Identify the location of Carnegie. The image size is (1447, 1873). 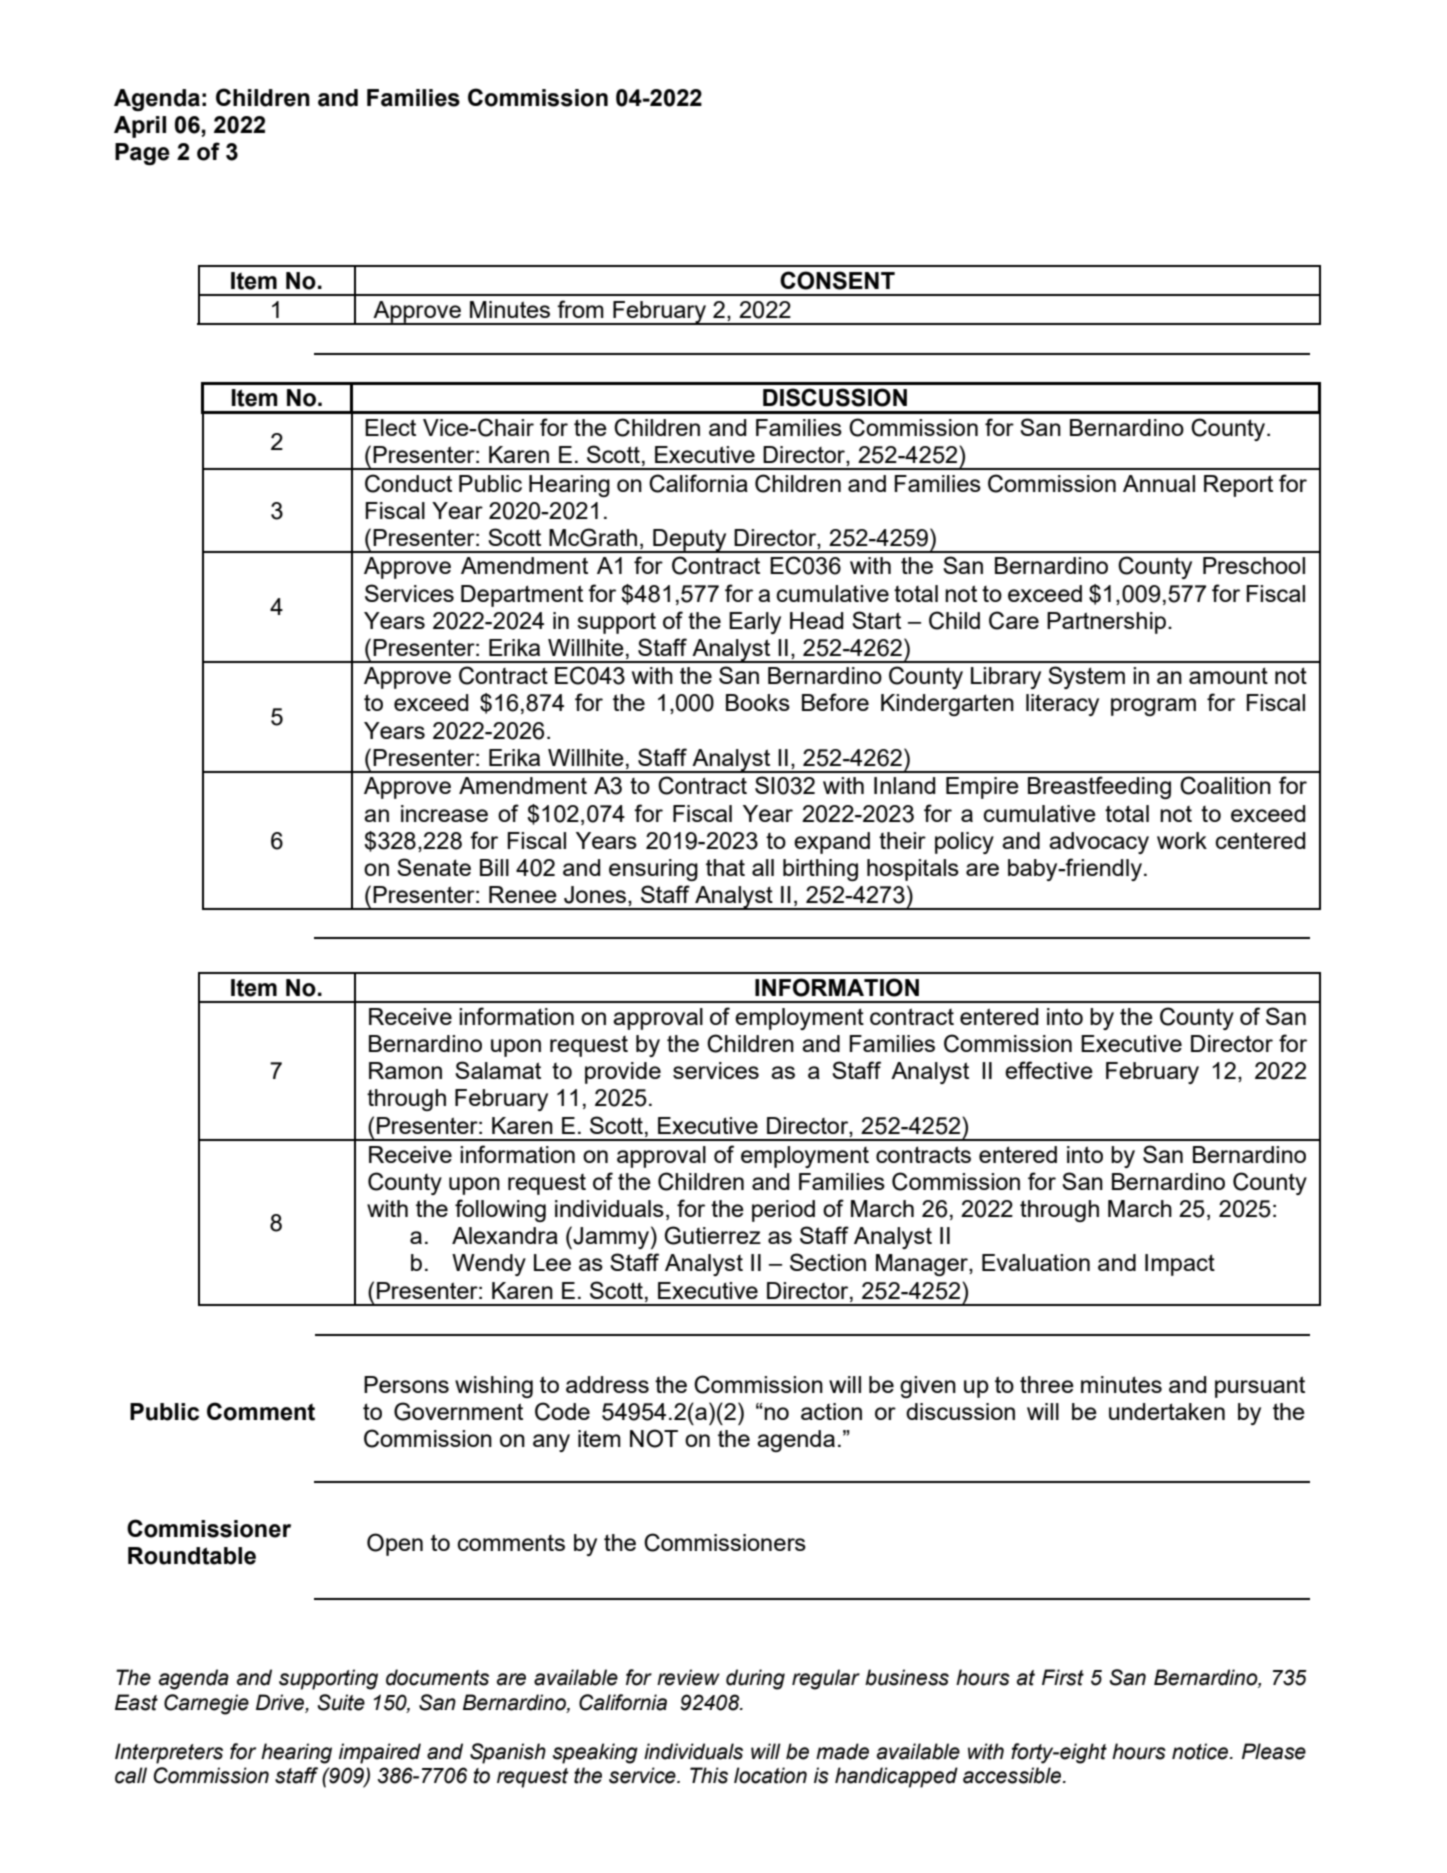
(206, 1704).
